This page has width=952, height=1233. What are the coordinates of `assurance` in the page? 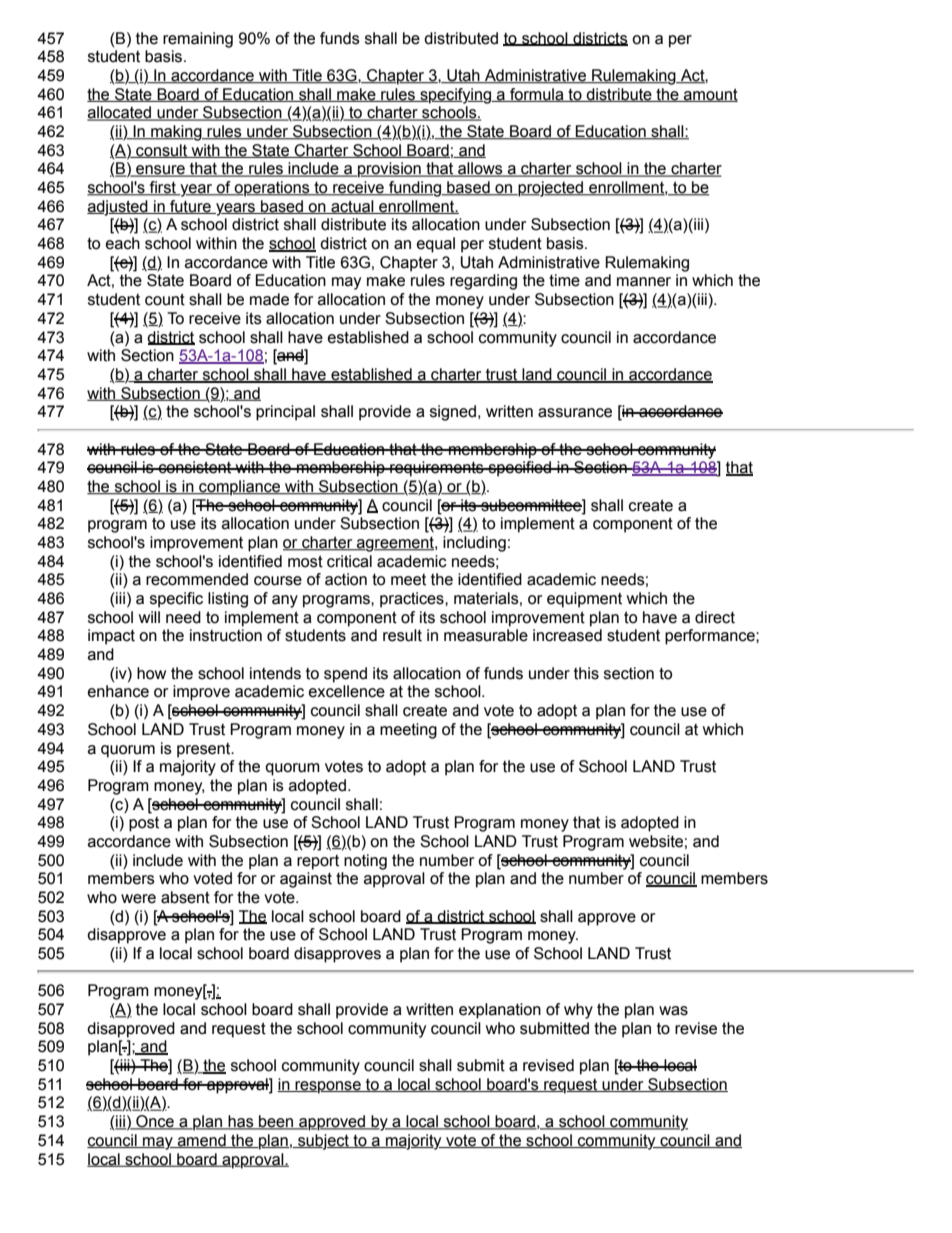 It's located at (575, 413).
